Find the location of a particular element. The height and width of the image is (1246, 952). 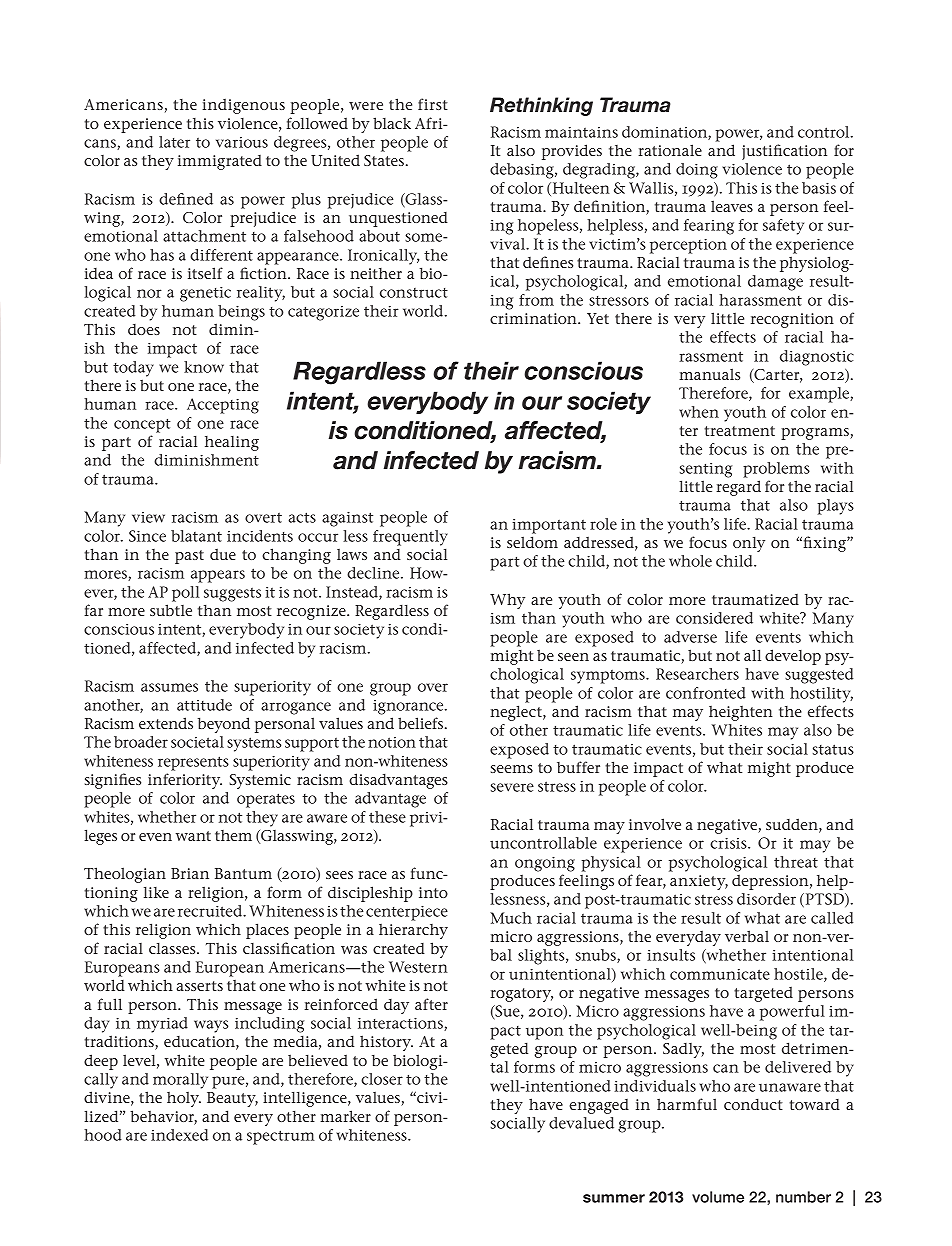

indexed is located at coordinates (179, 1135).
